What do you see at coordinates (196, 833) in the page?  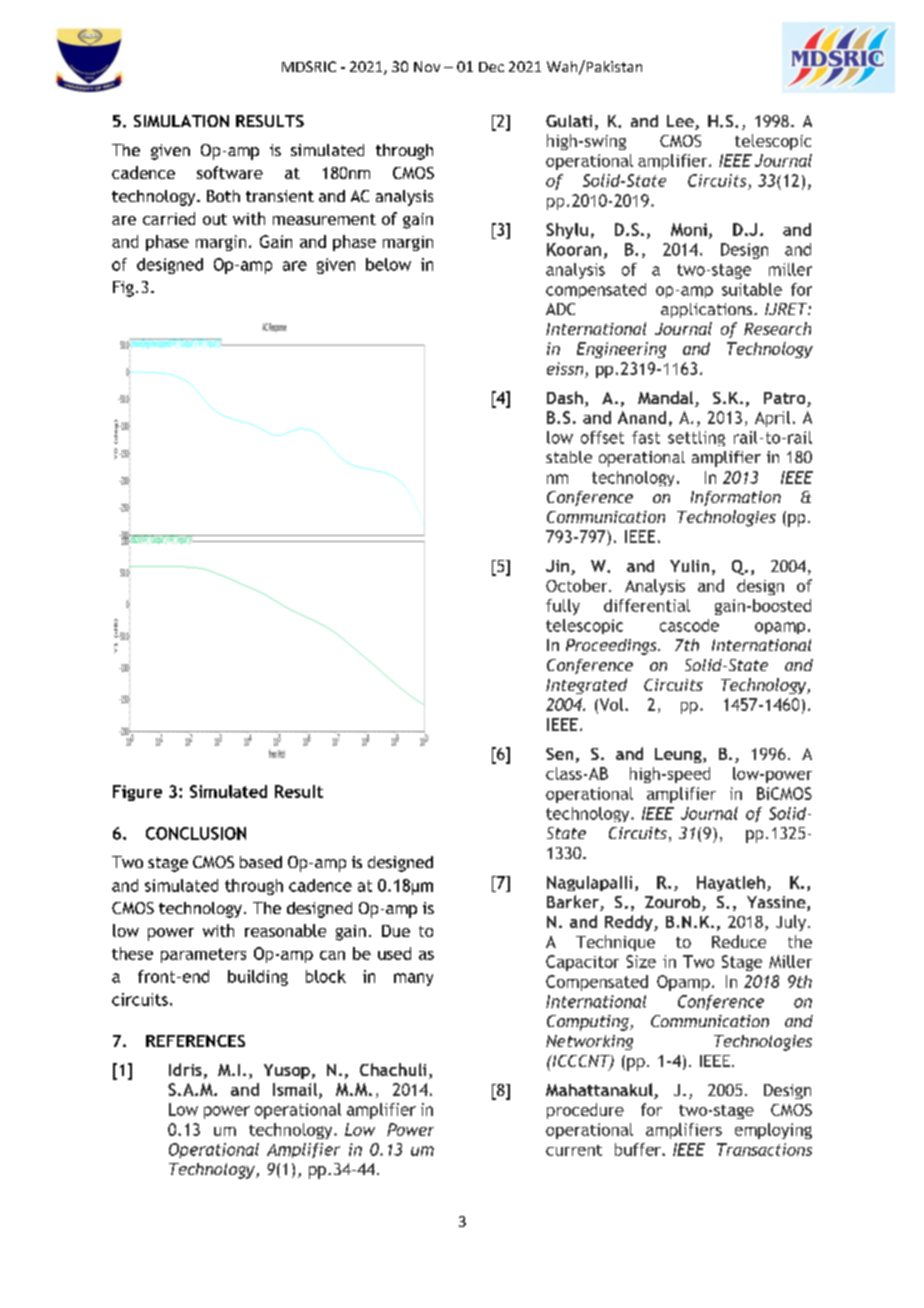 I see `CONCLUSION` at bounding box center [196, 833].
